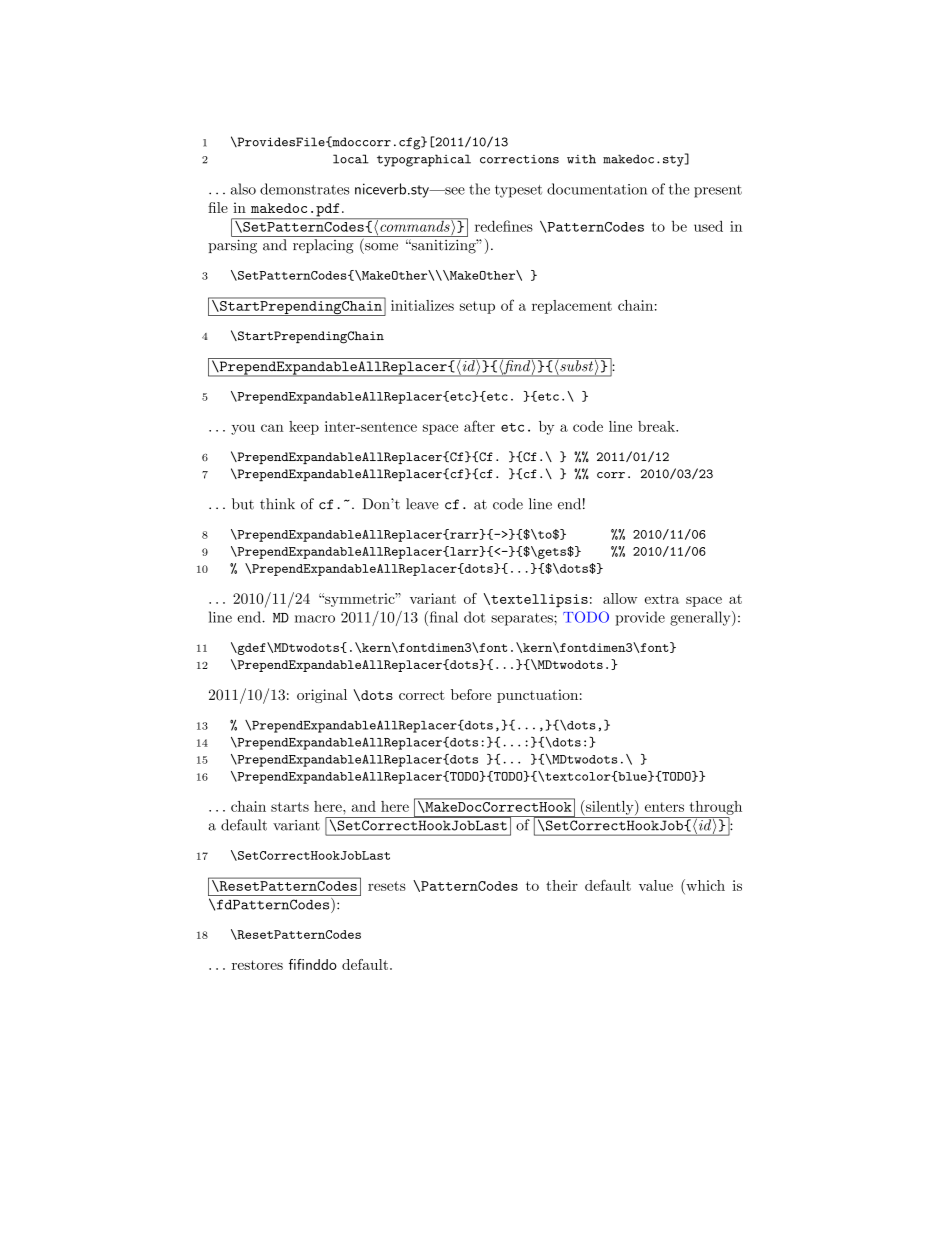 The height and width of the document is (1233, 952). Describe the element at coordinates (662, 599) in the document. I see `extra` at that location.
